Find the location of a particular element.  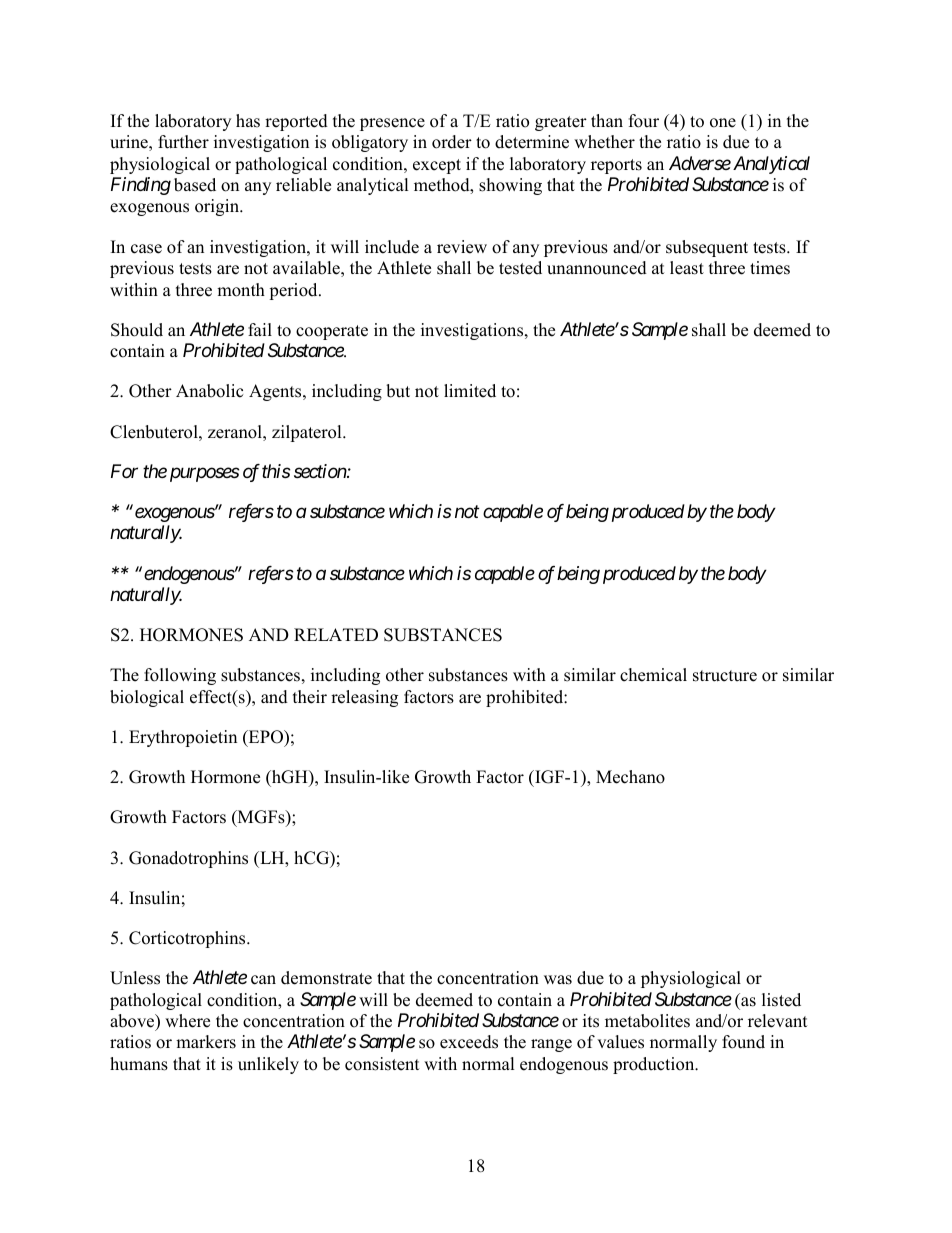

four is located at coordinates (644, 121).
